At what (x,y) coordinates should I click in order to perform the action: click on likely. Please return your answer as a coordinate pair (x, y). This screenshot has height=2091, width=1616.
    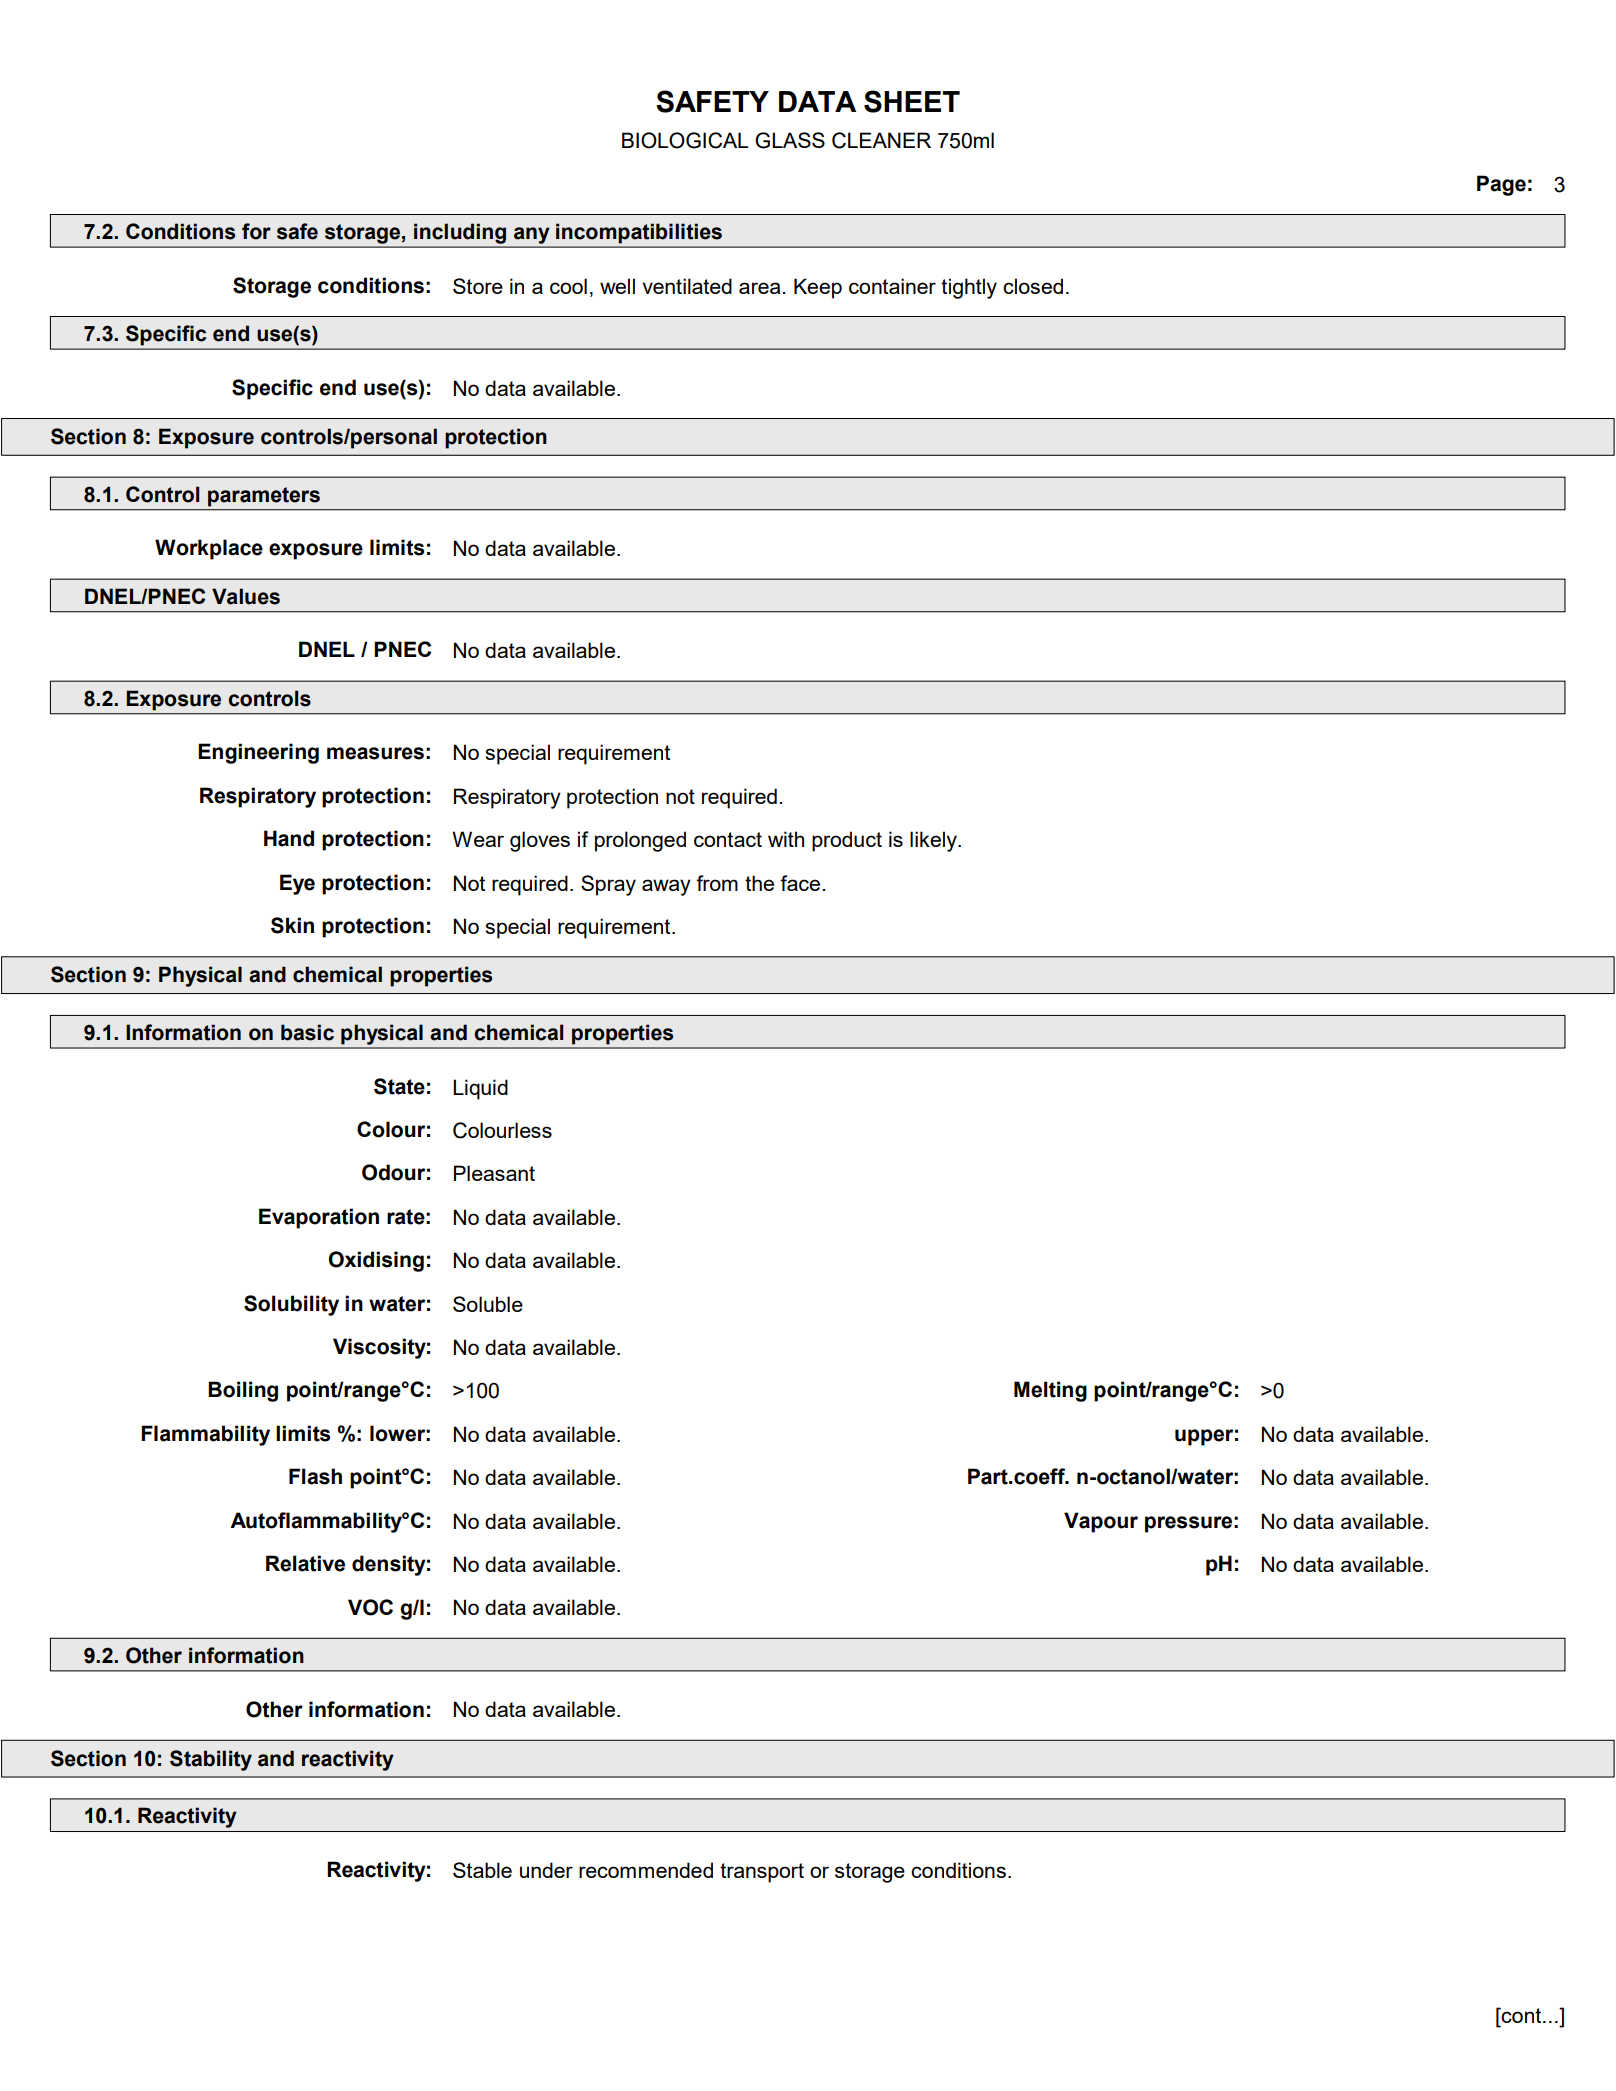
    Looking at the image, I should click on (934, 841).
